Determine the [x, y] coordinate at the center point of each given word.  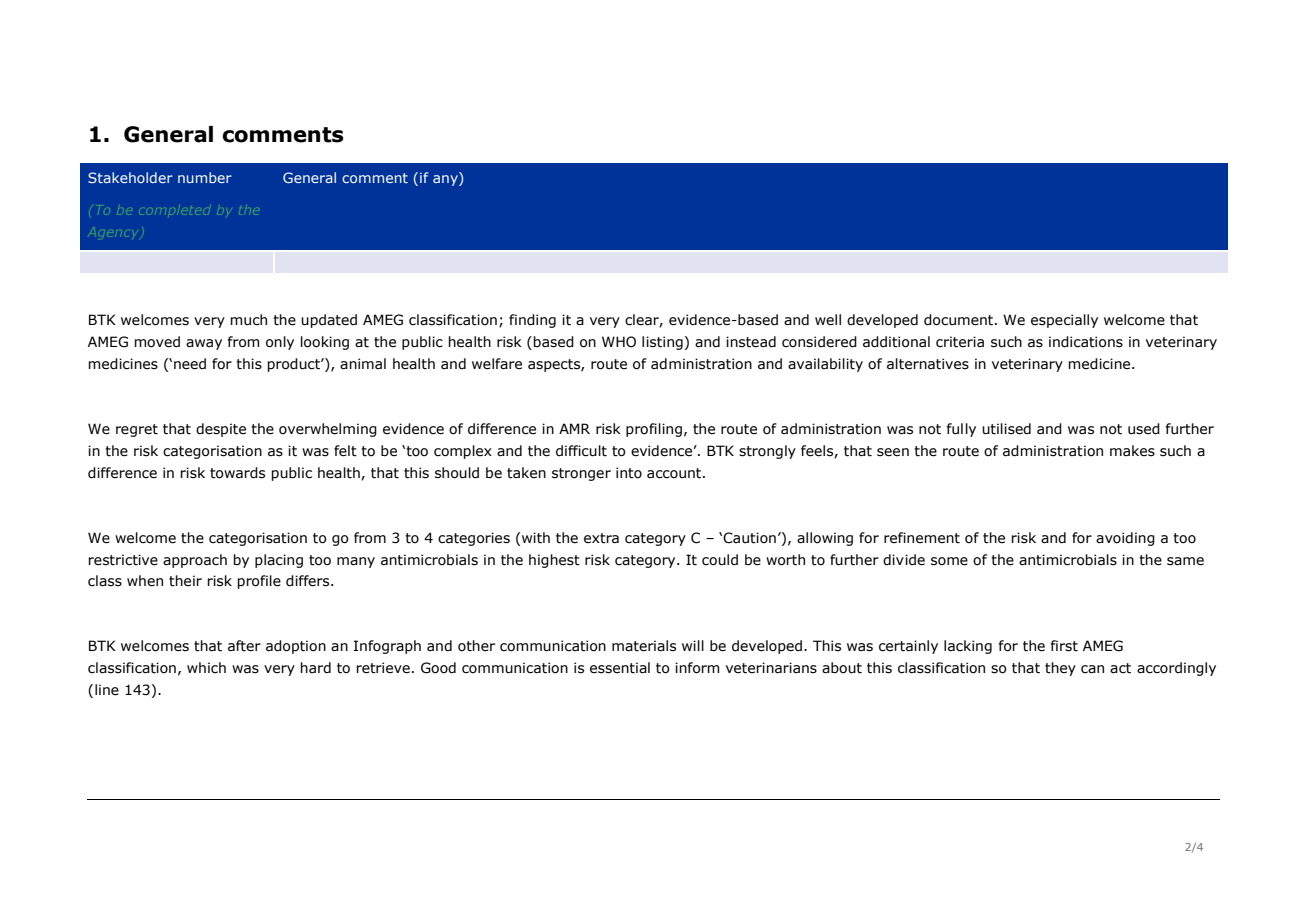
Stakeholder [130, 177]
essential [620, 668]
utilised [1006, 429]
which [206, 667]
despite [221, 430]
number [205, 177]
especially [1064, 321]
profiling [654, 430]
